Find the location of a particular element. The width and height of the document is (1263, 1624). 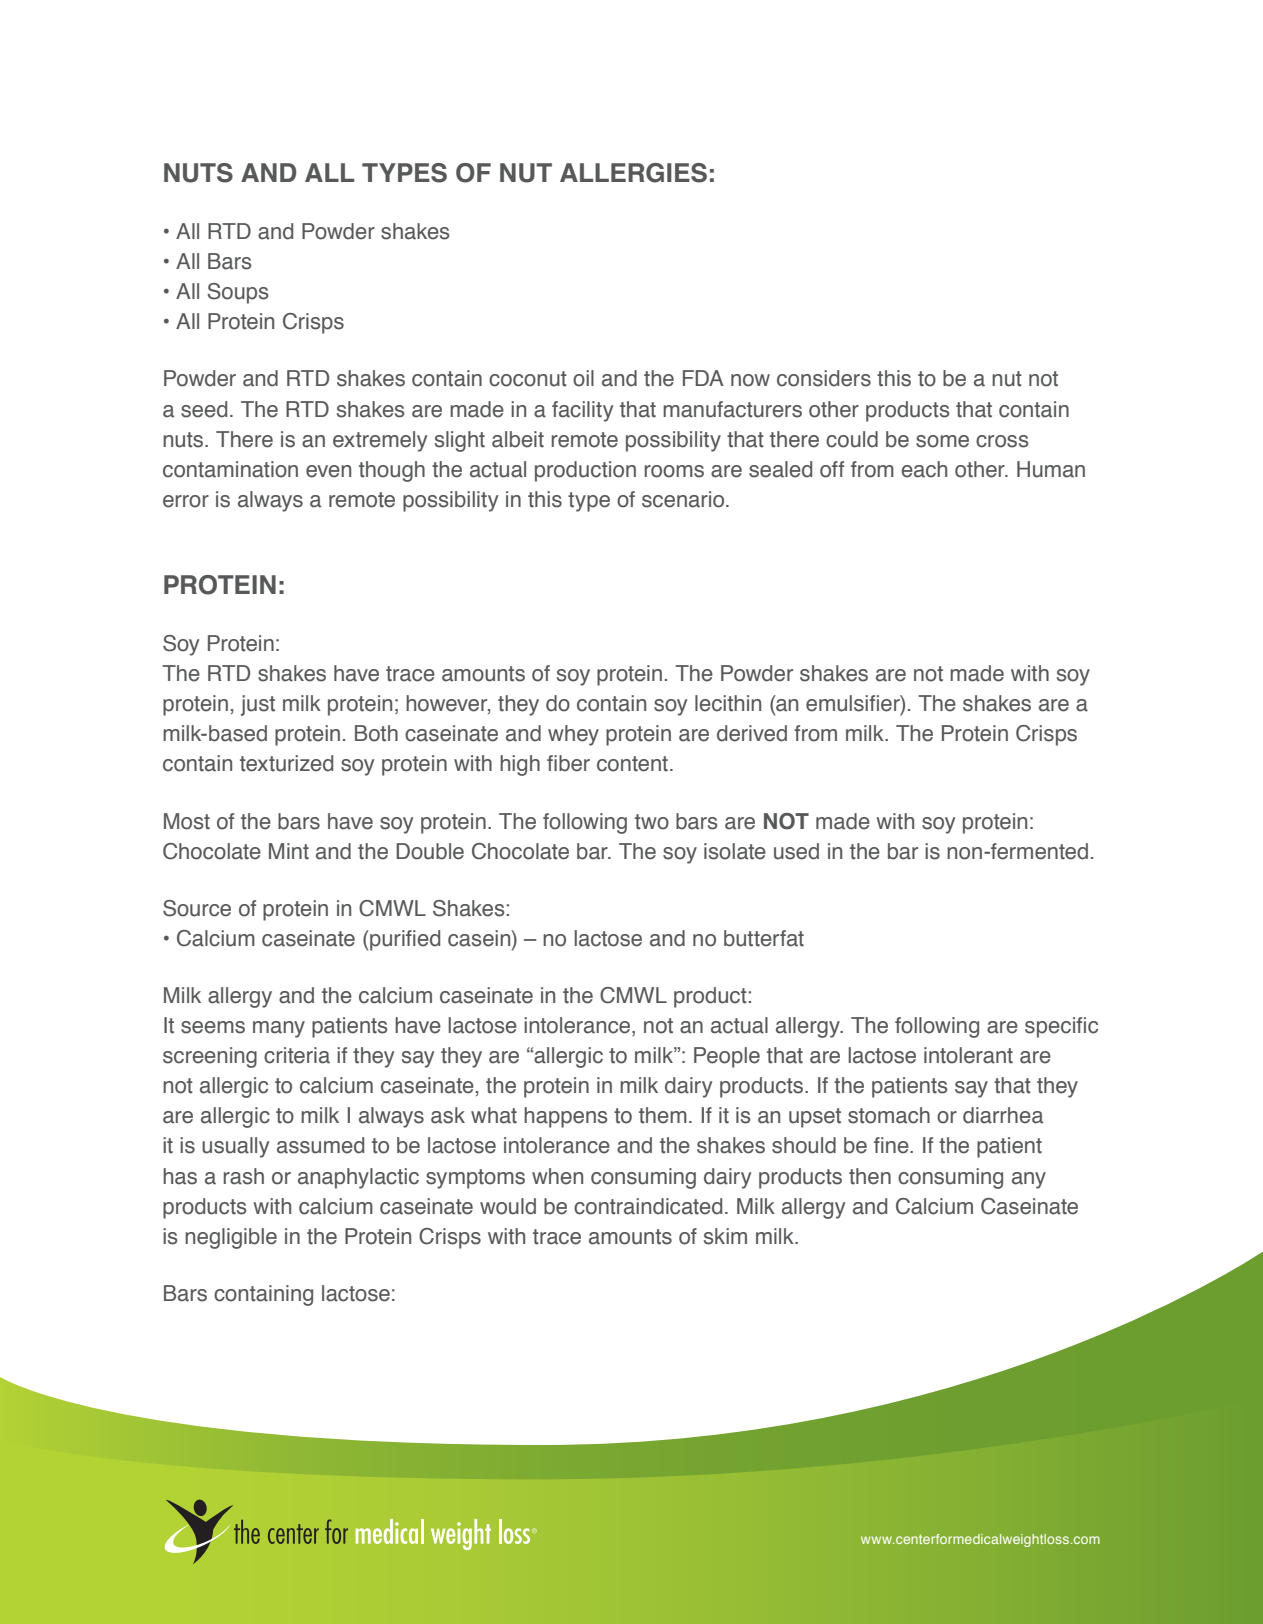

derived is located at coordinates (752, 733).
